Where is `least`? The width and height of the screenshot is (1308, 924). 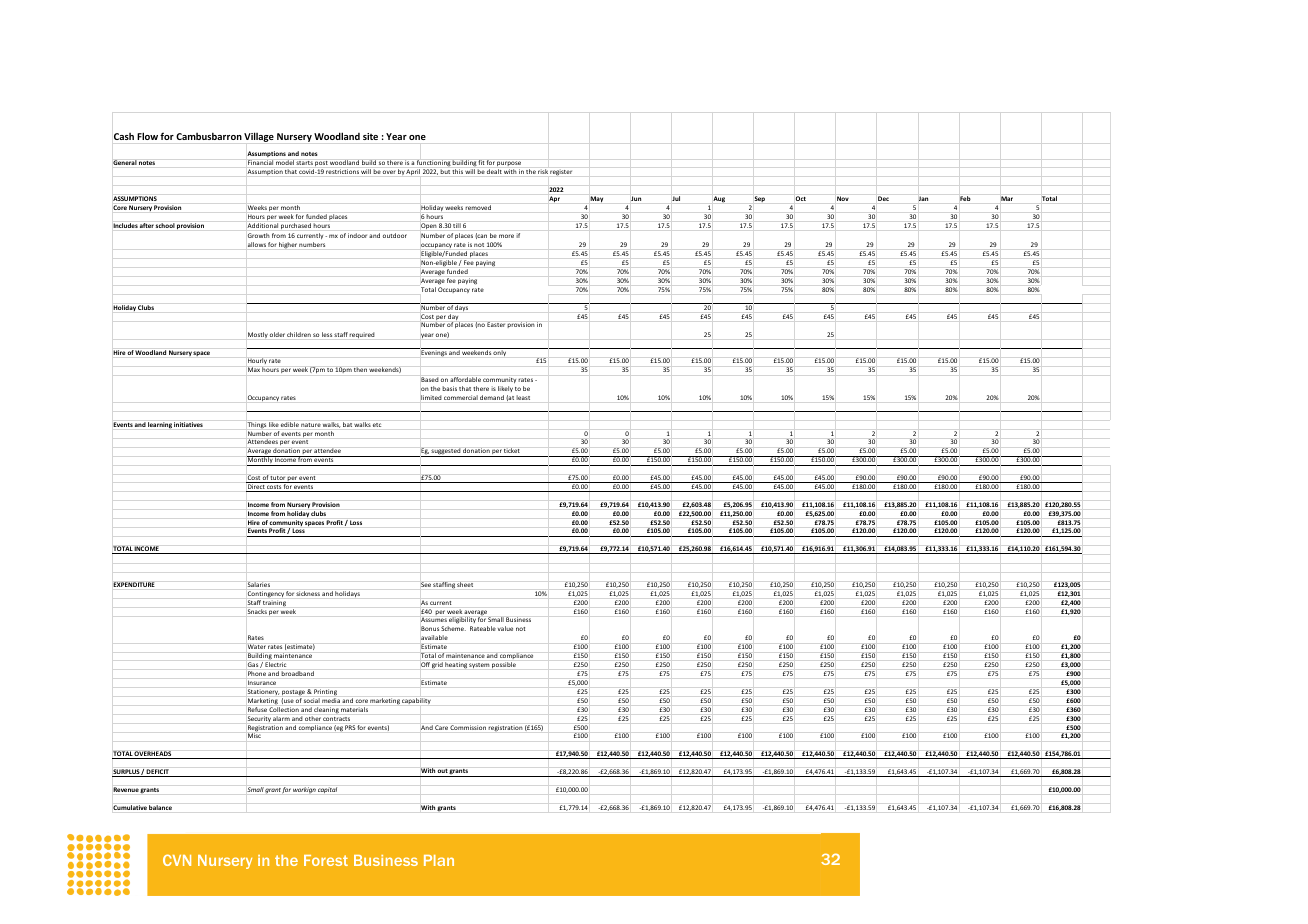 least is located at coordinates (523, 397).
